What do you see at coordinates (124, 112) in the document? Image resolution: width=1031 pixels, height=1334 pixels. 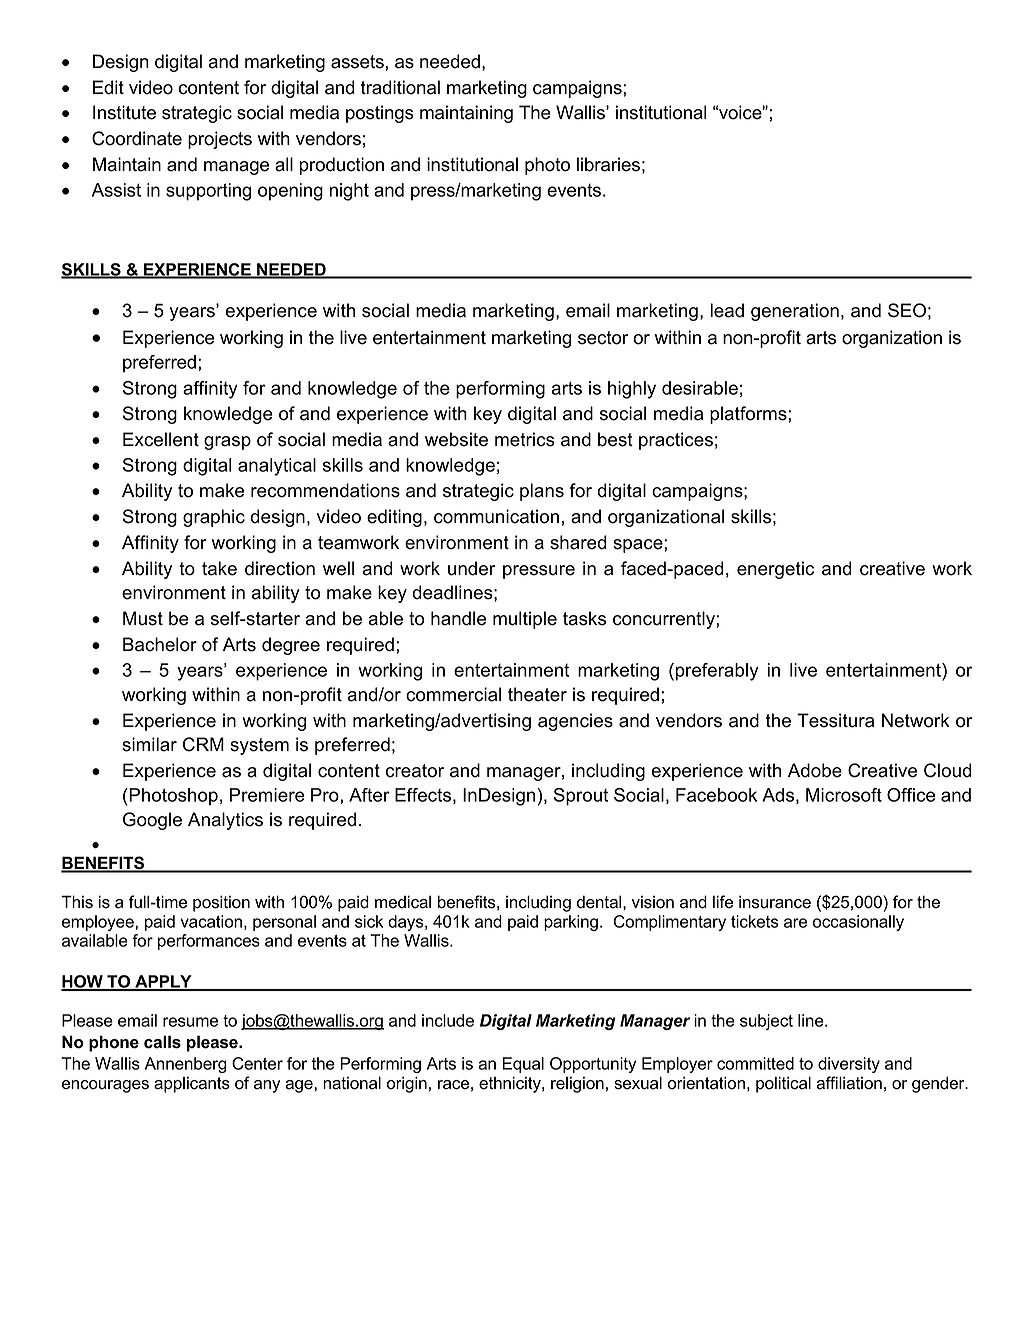 I see `Institute` at bounding box center [124, 112].
